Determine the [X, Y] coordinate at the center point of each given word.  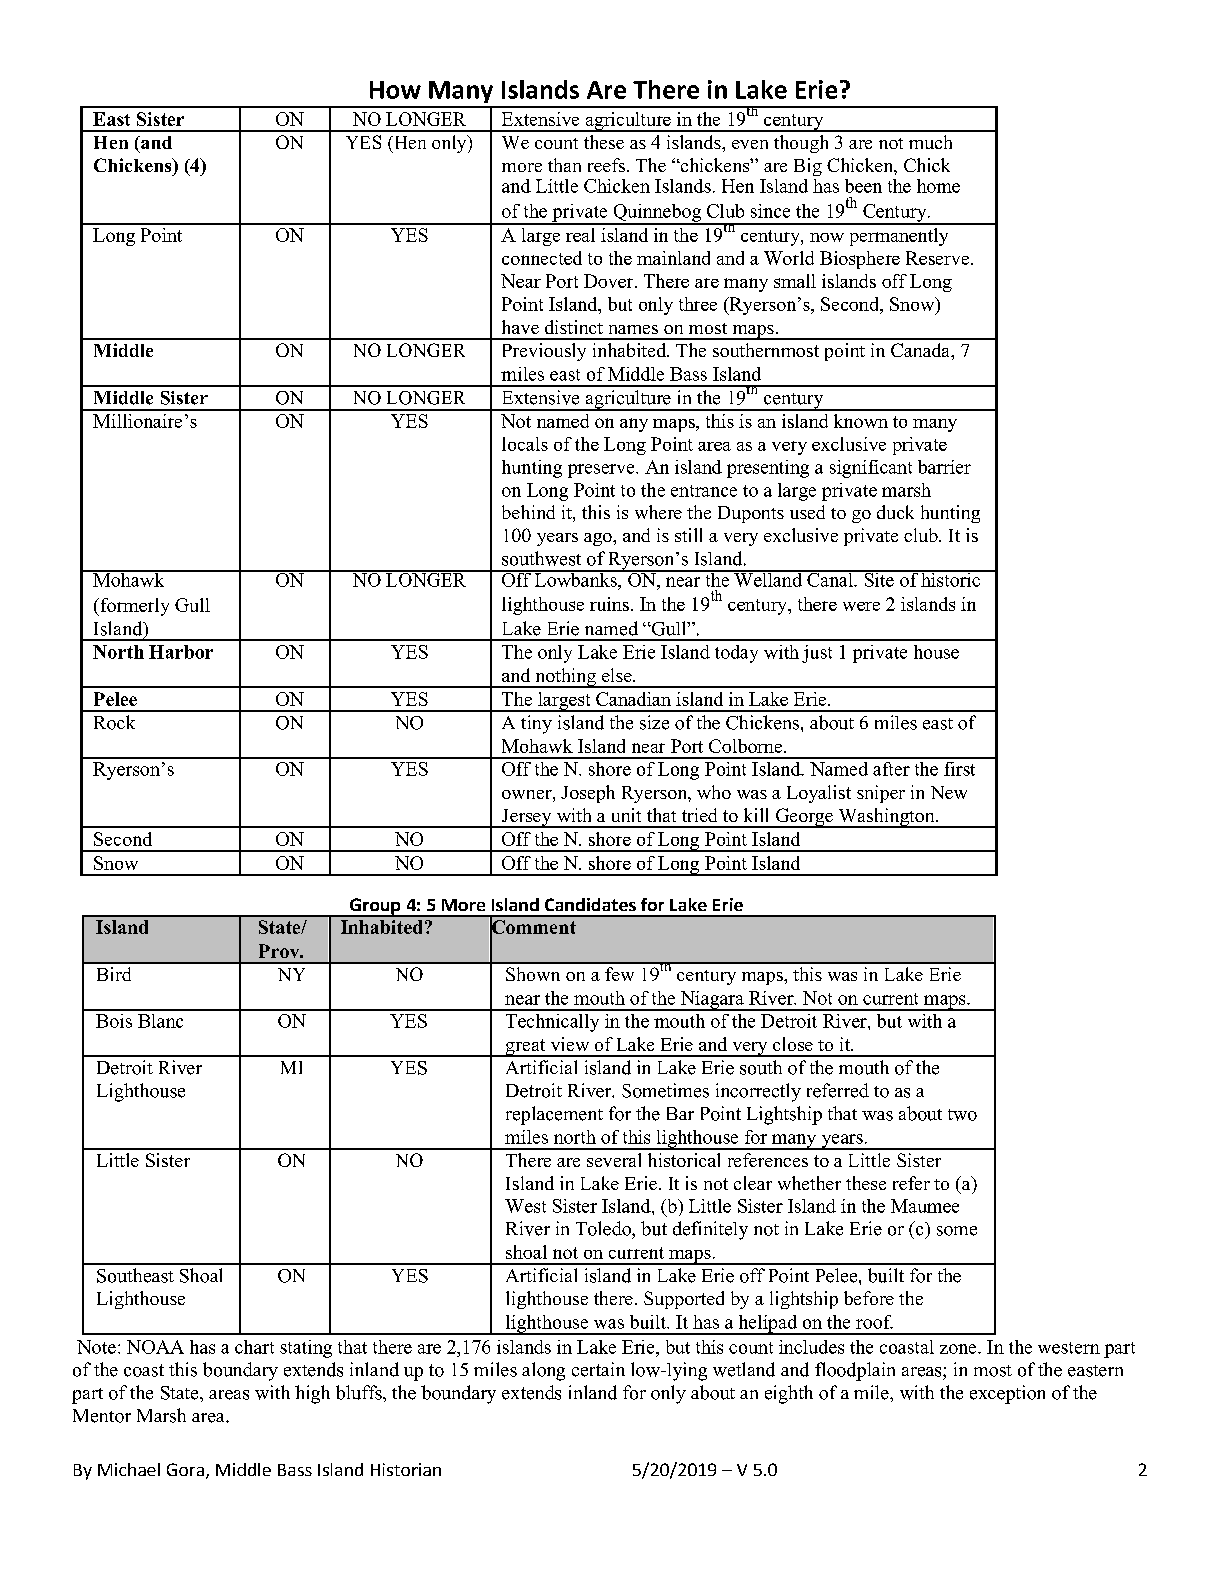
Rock [114, 722]
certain [598, 1369]
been [863, 186]
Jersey [526, 818]
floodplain [855, 1371]
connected [542, 258]
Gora [185, 1469]
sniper [881, 794]
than [564, 165]
